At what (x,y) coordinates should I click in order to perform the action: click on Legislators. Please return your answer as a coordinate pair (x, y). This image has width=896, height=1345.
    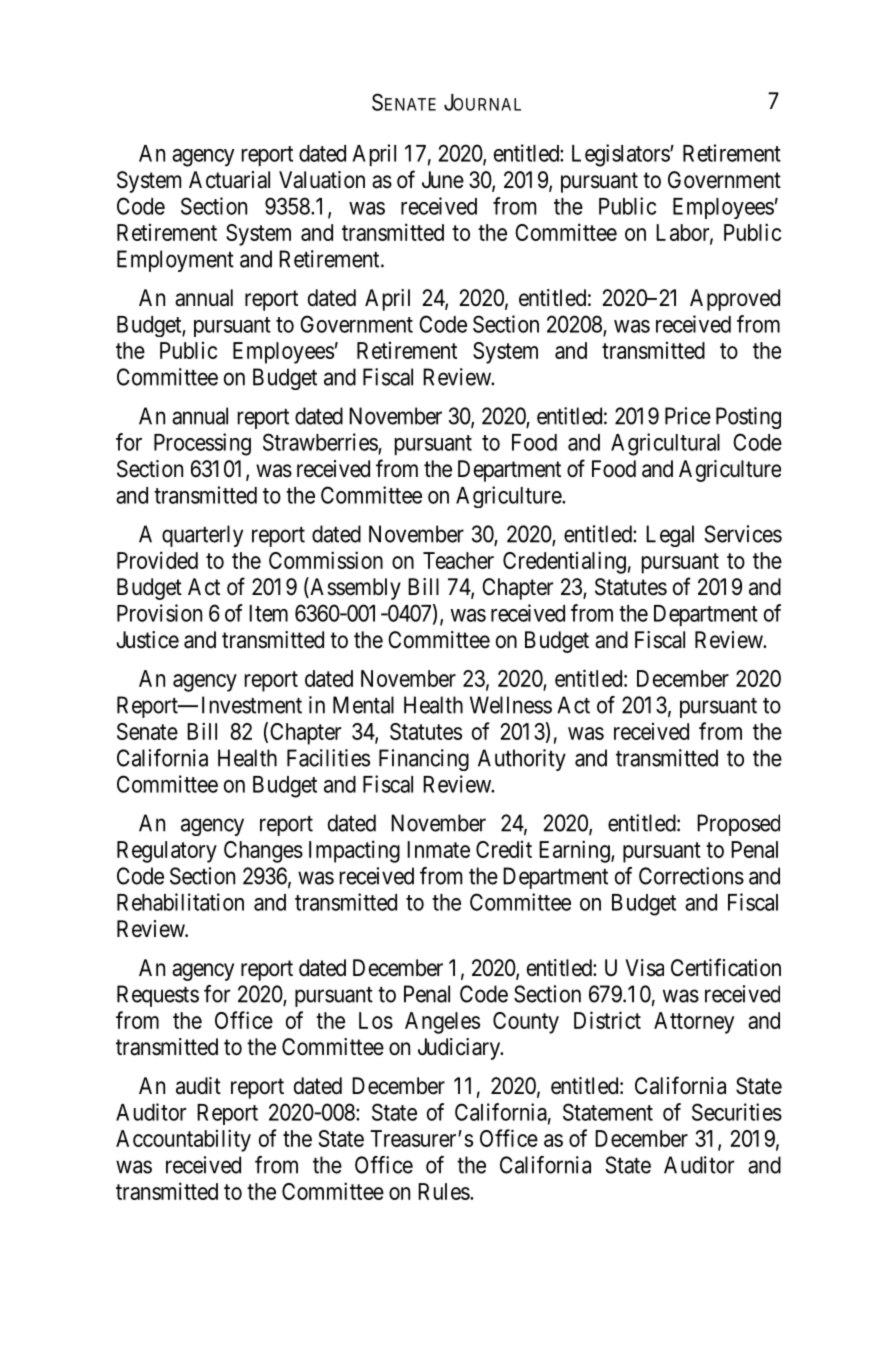
    Looking at the image, I should click on (621, 155).
